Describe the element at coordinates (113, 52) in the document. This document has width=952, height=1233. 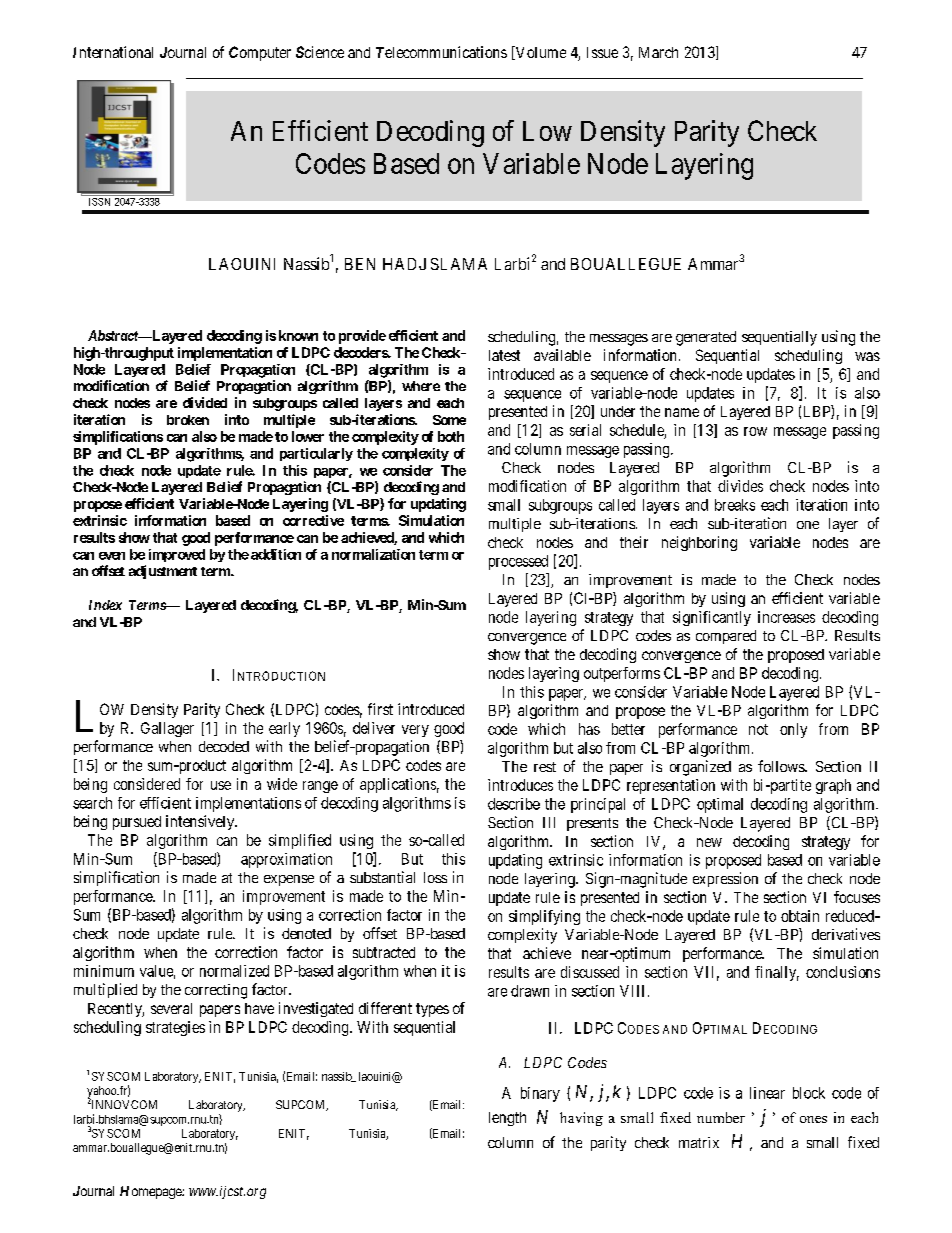
I see `International` at that location.
